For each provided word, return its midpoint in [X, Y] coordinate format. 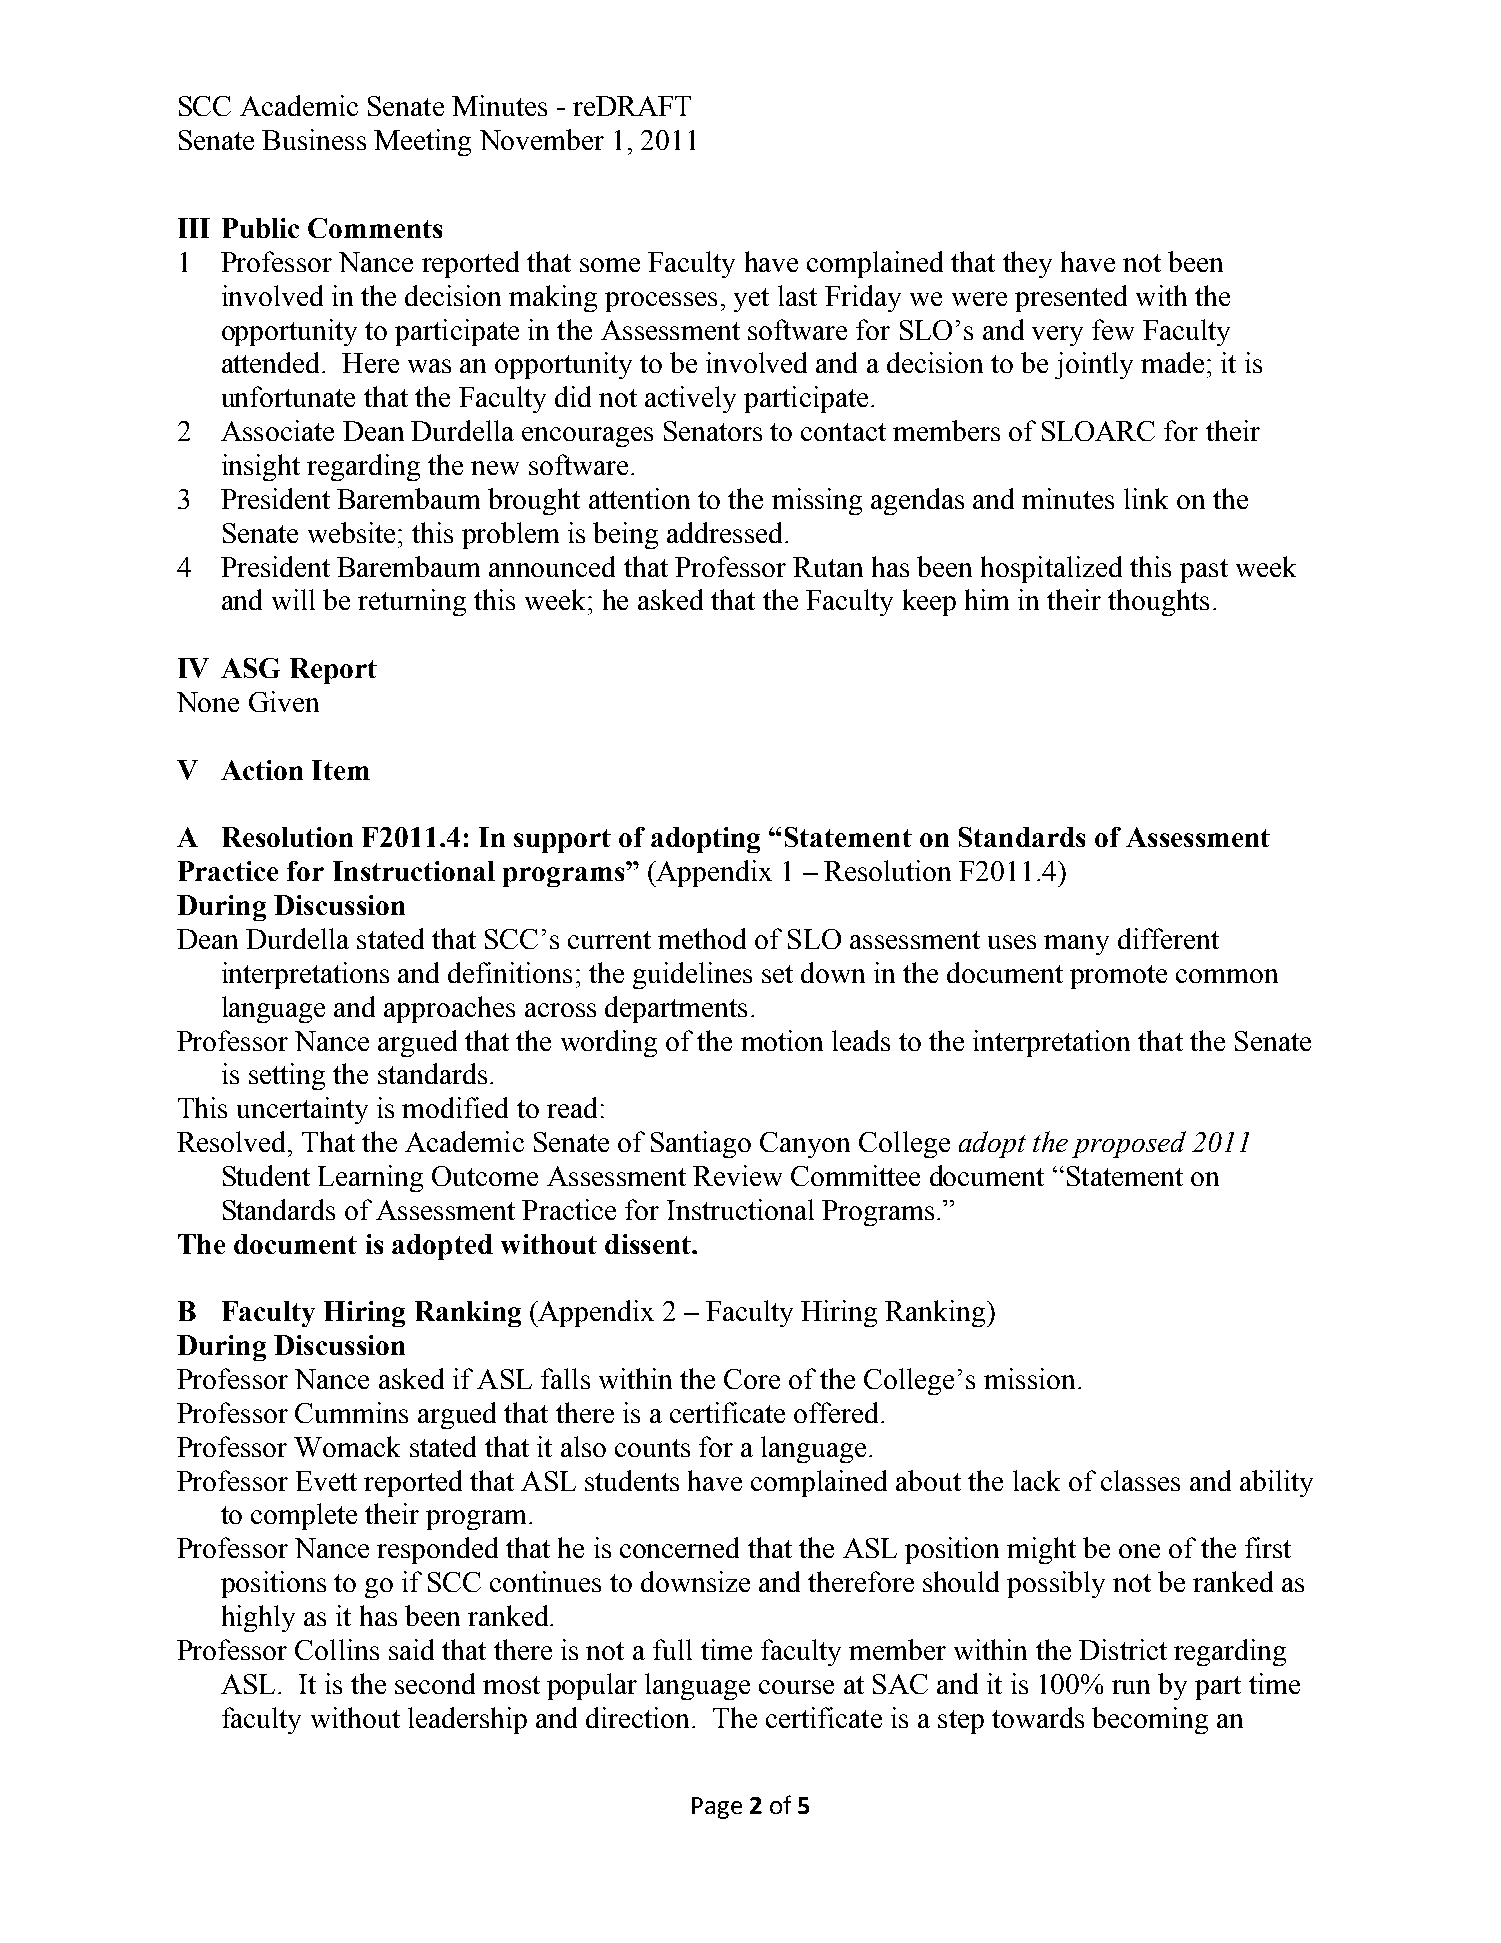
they [1027, 264]
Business [314, 139]
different [1168, 938]
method [702, 938]
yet [751, 300]
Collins [337, 1649]
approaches [449, 1009]
